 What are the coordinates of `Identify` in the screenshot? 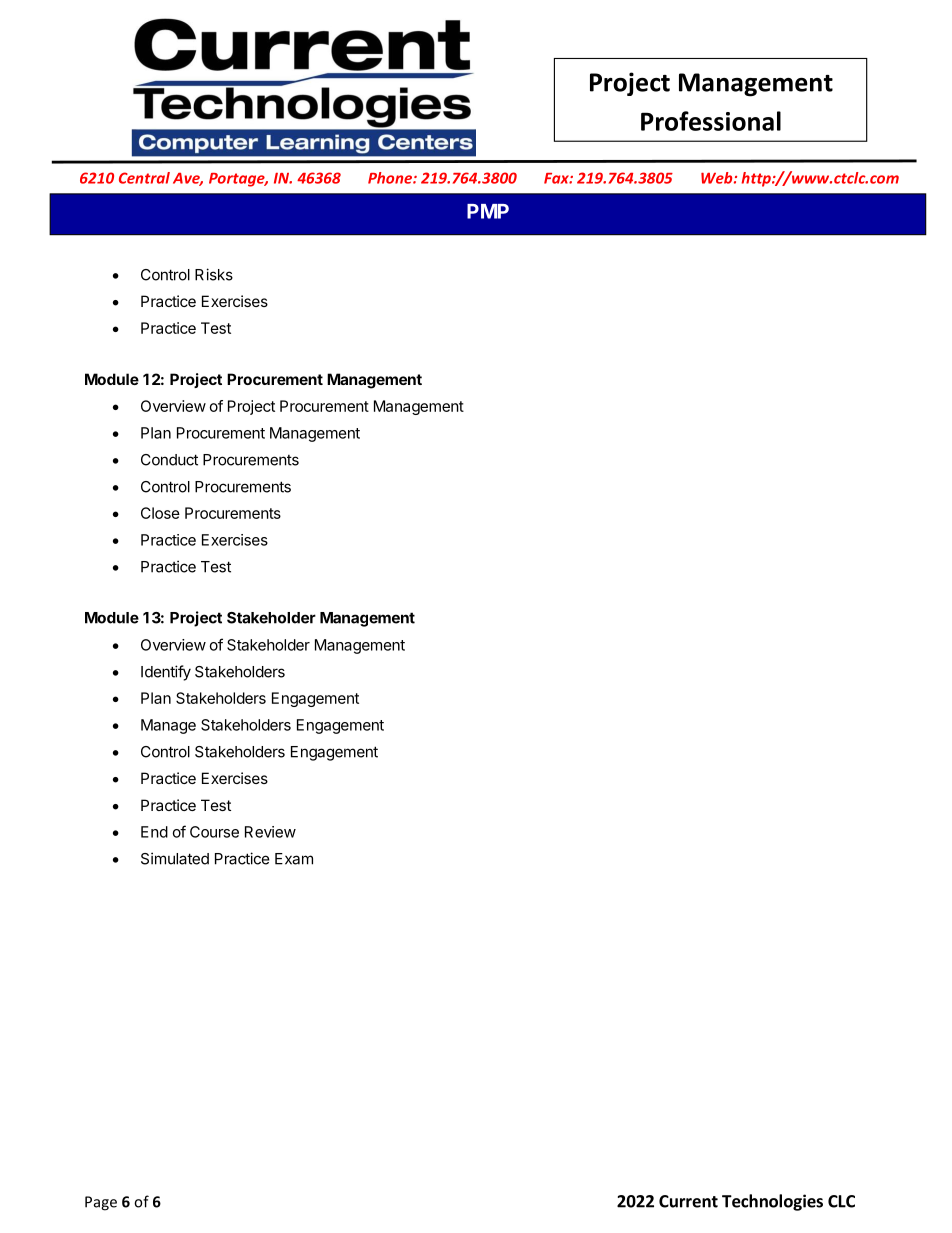 It's located at (166, 673).
